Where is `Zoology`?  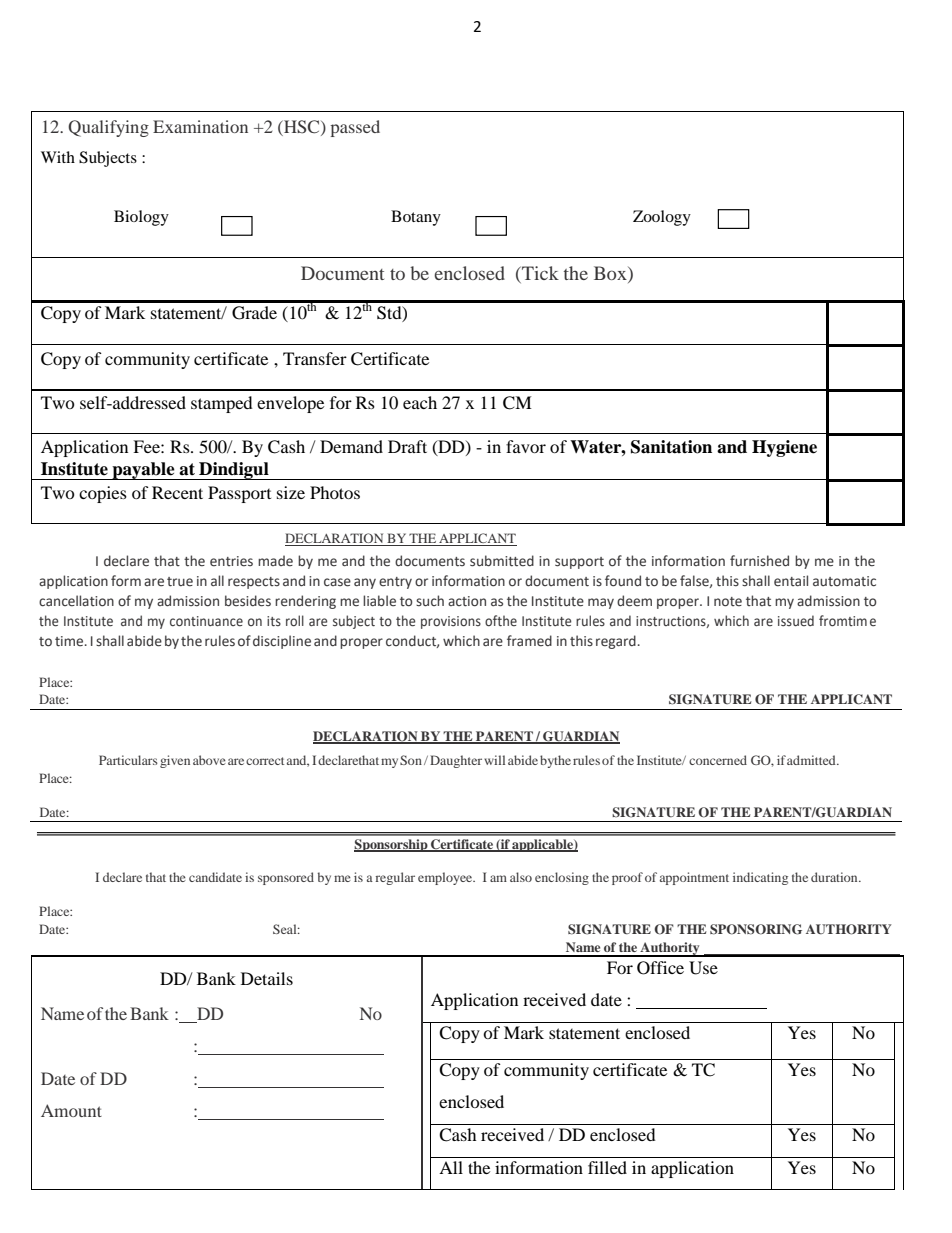
Zoology is located at coordinates (662, 218).
